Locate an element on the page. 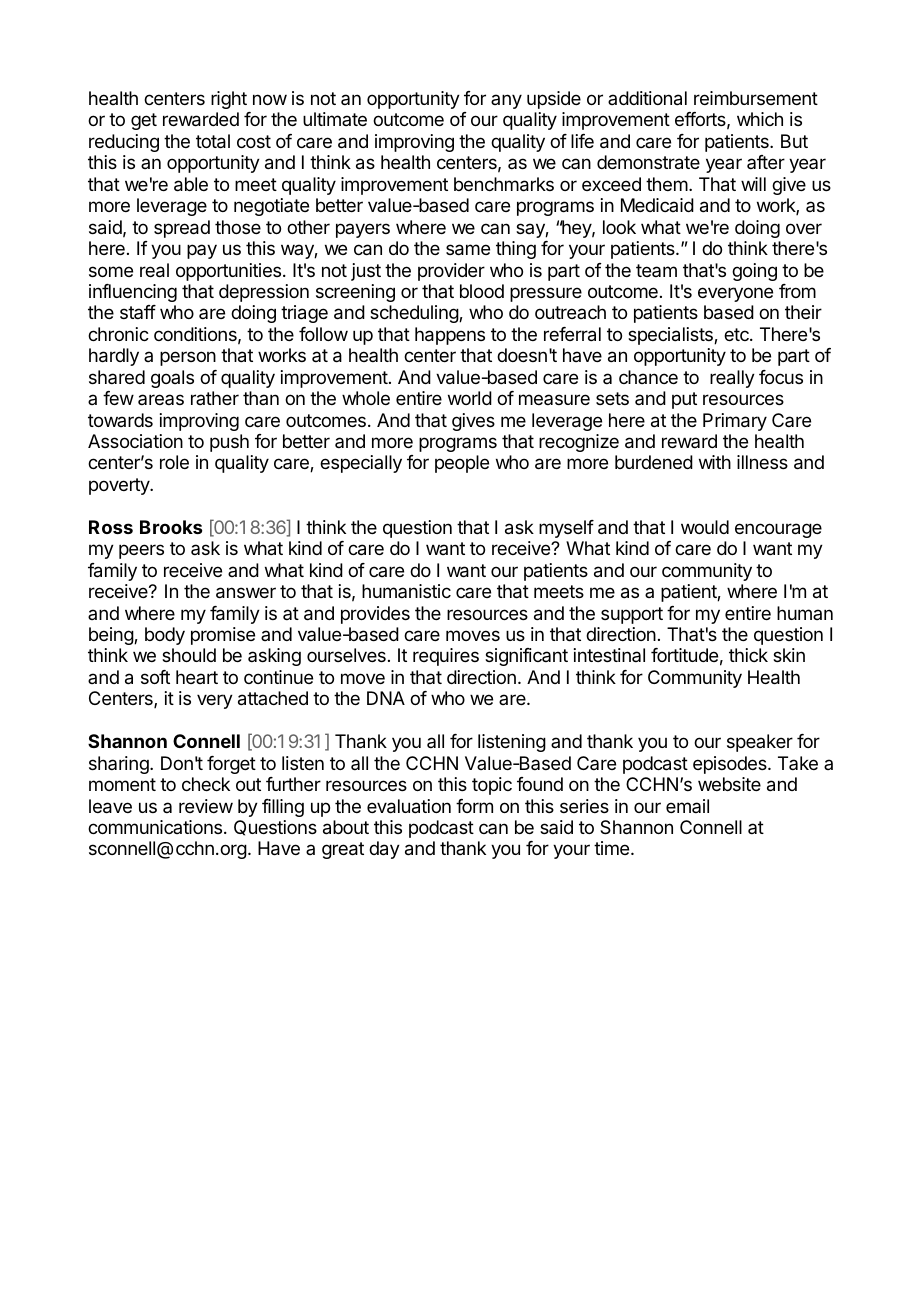 The width and height of the page is (924, 1308). which is located at coordinates (760, 119).
